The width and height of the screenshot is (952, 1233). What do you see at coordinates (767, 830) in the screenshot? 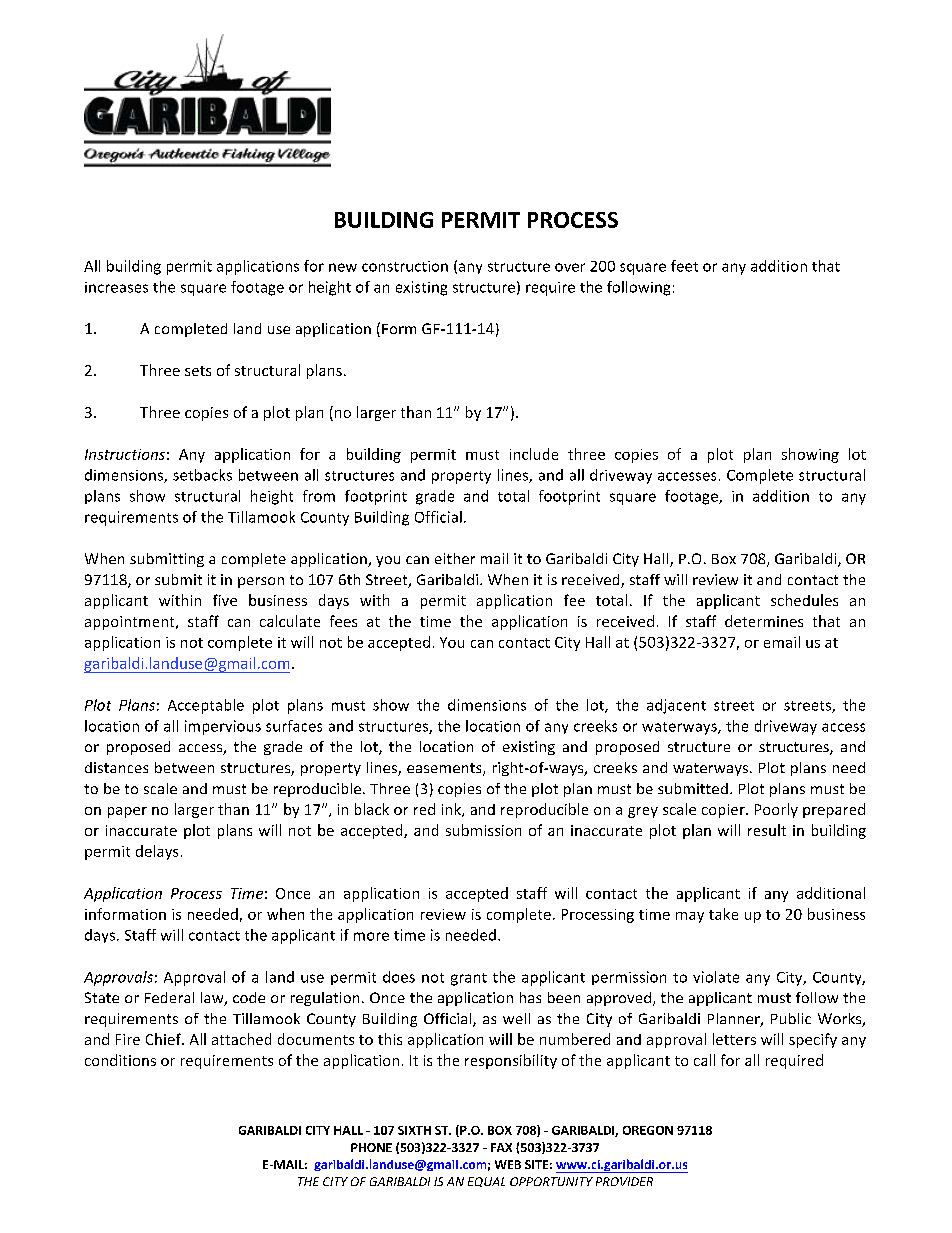
I see `result` at bounding box center [767, 830].
